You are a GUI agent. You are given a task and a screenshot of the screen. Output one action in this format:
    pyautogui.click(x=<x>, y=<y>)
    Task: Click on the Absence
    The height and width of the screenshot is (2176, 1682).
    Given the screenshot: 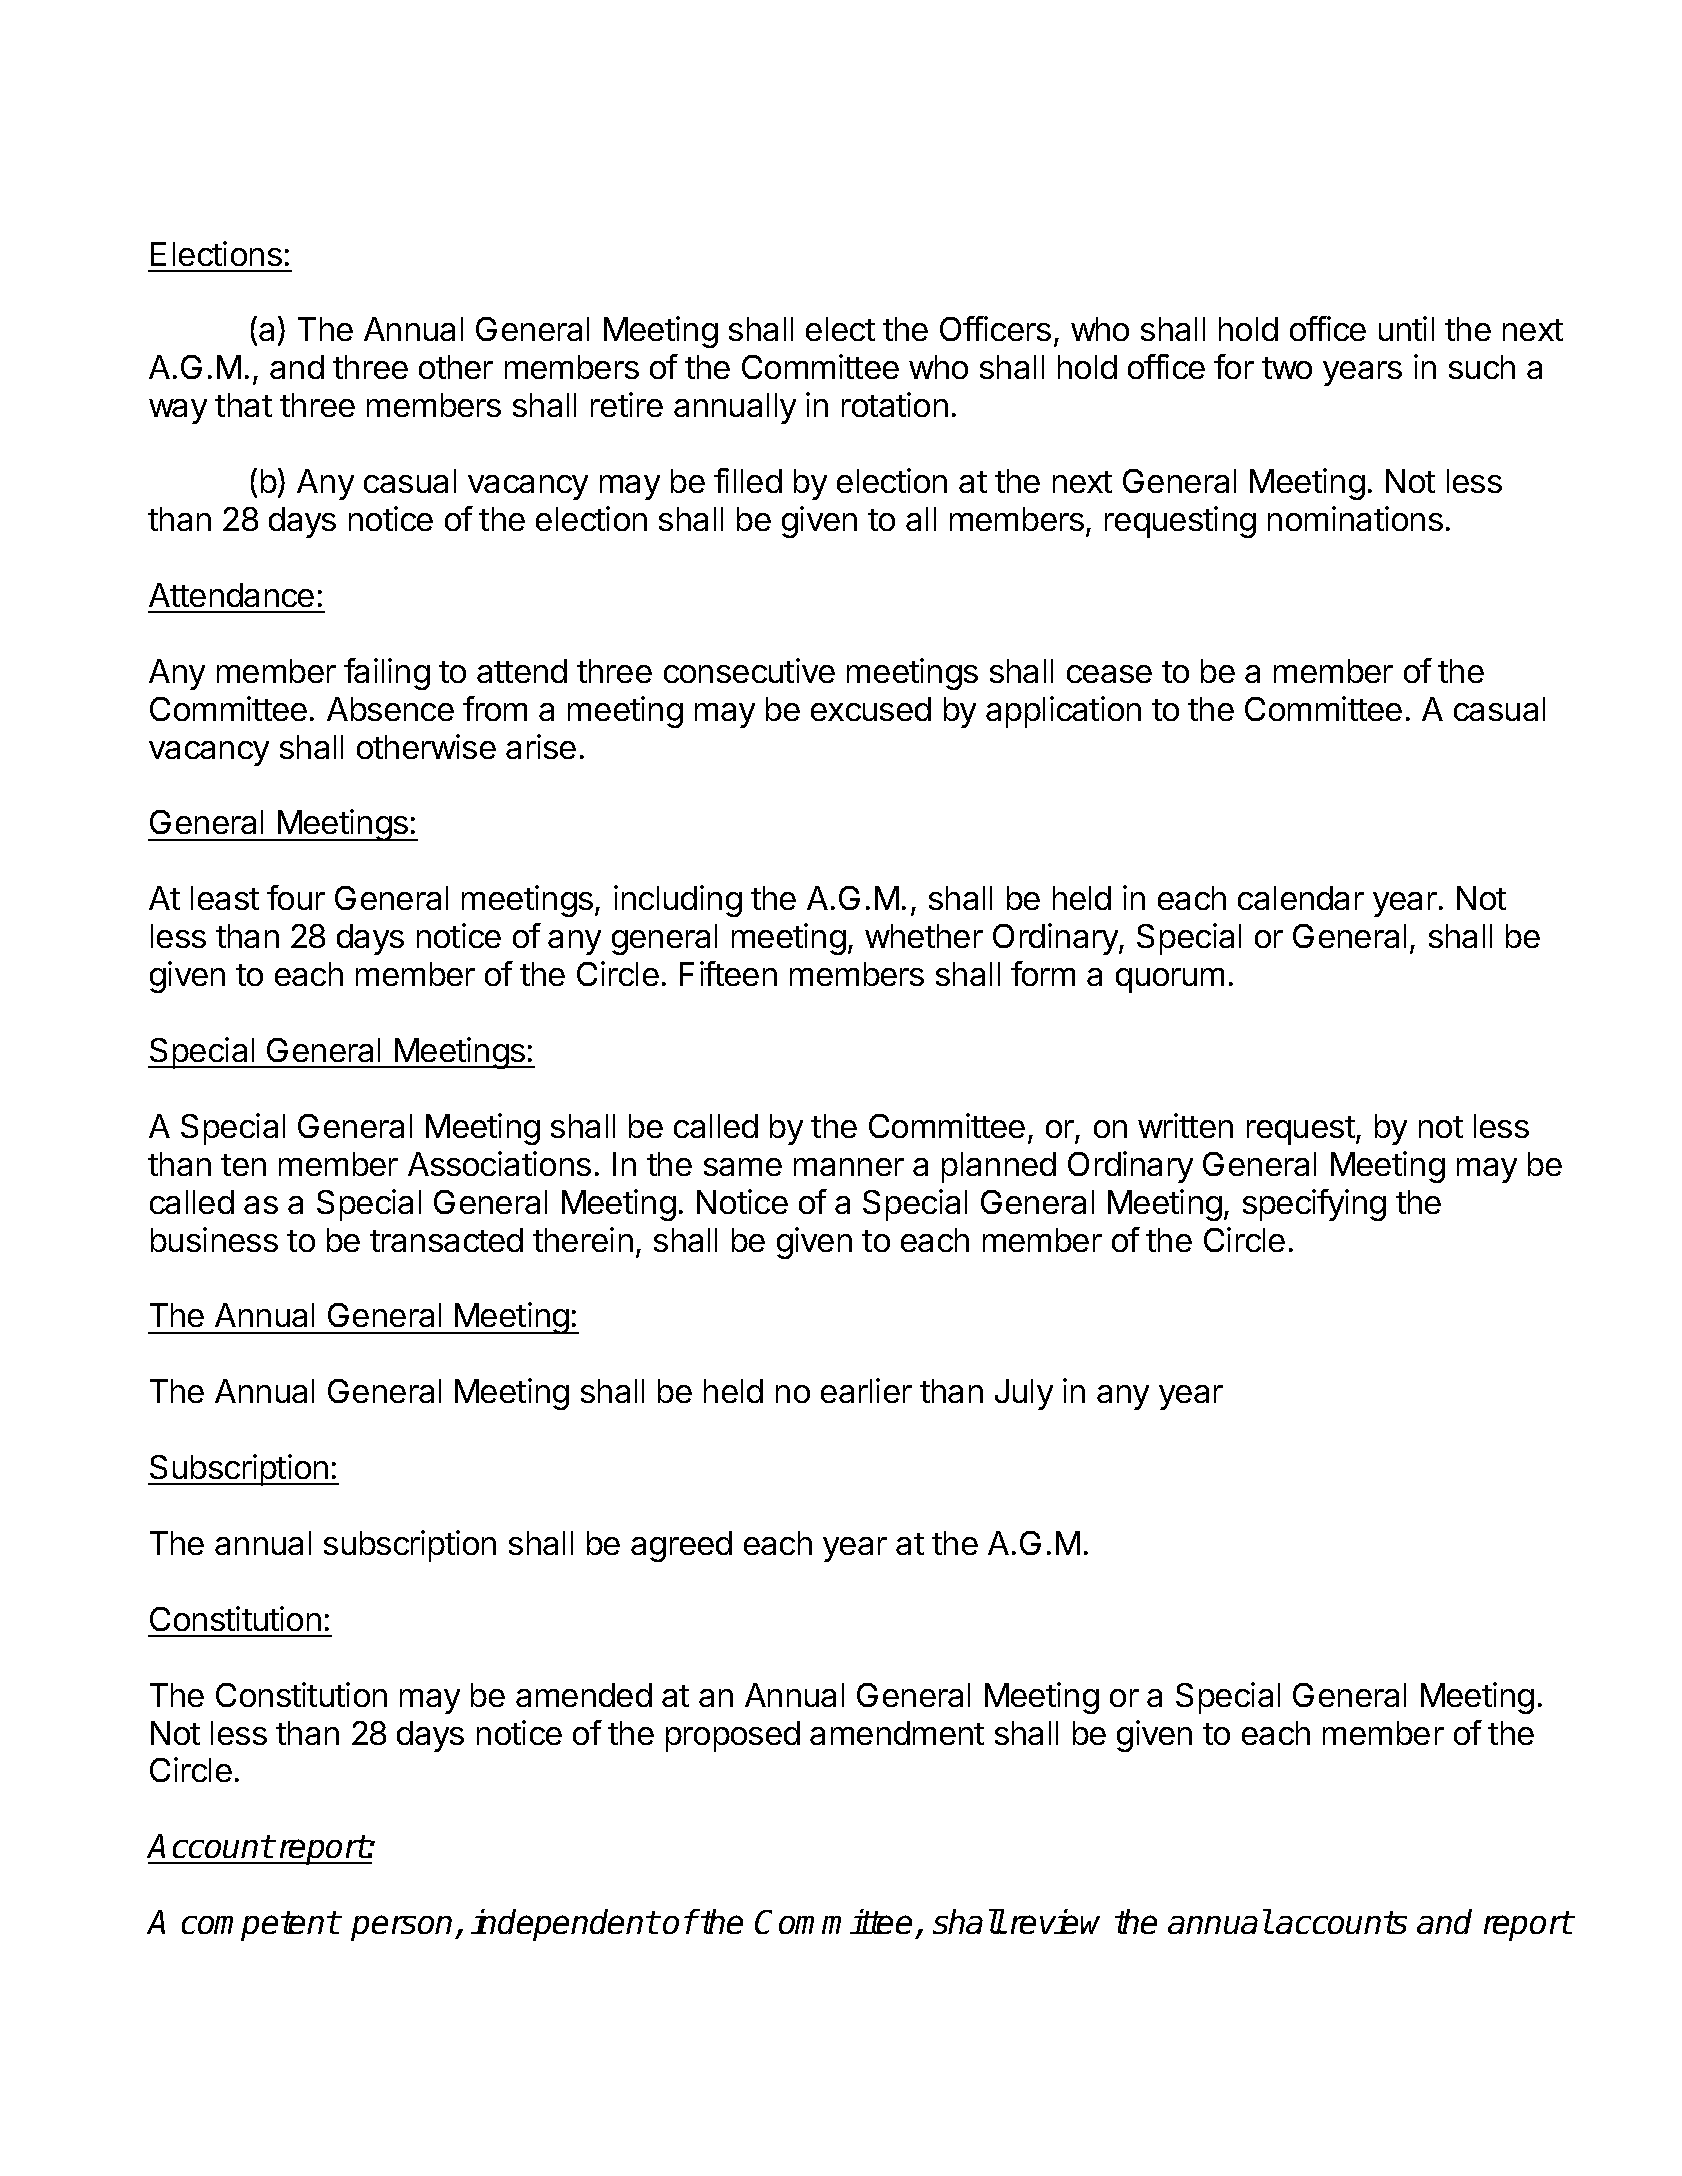 What is the action you would take?
    pyautogui.click(x=390, y=709)
